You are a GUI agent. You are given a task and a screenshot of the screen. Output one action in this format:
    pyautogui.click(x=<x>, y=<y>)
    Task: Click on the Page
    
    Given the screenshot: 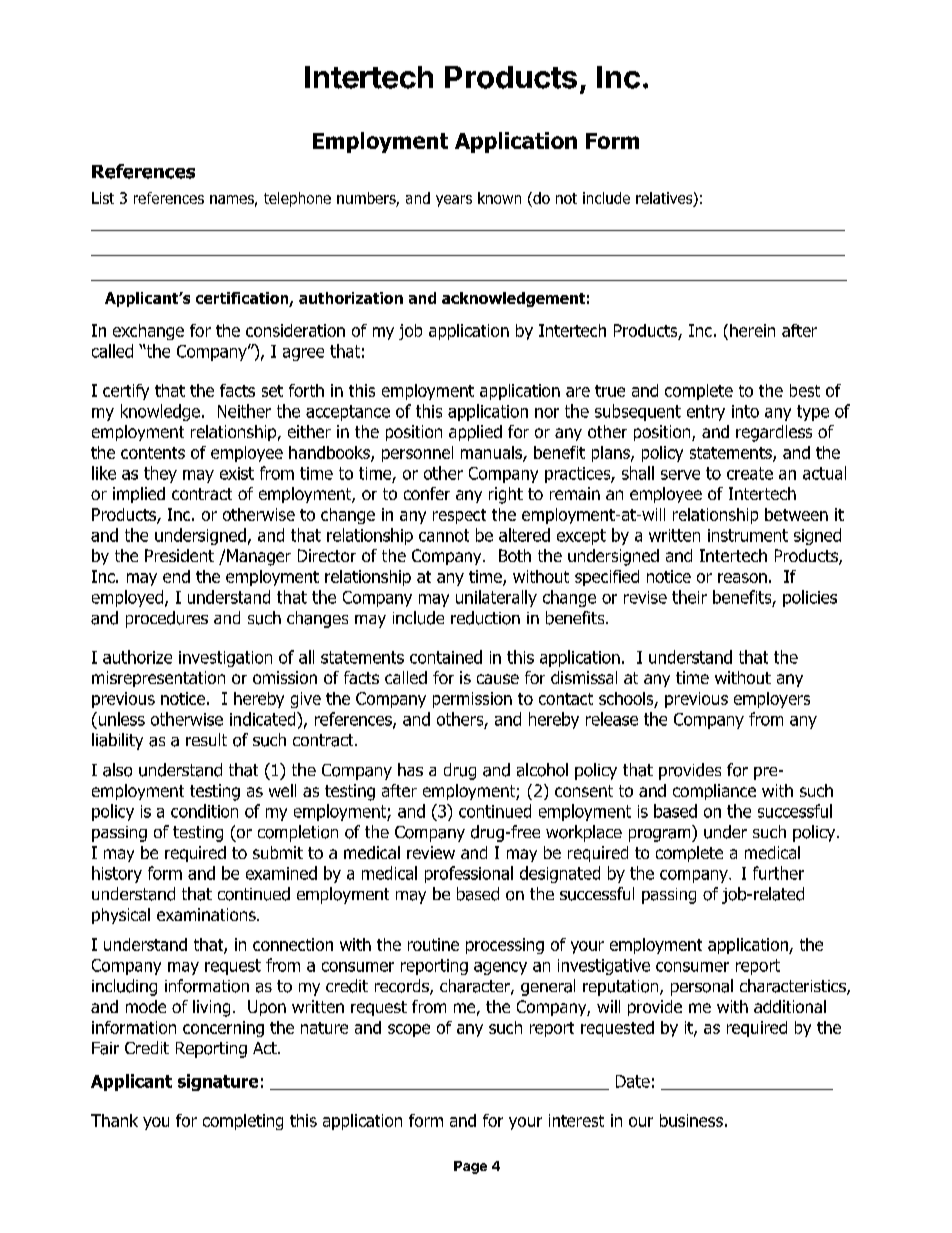 What is the action you would take?
    pyautogui.click(x=470, y=1167)
